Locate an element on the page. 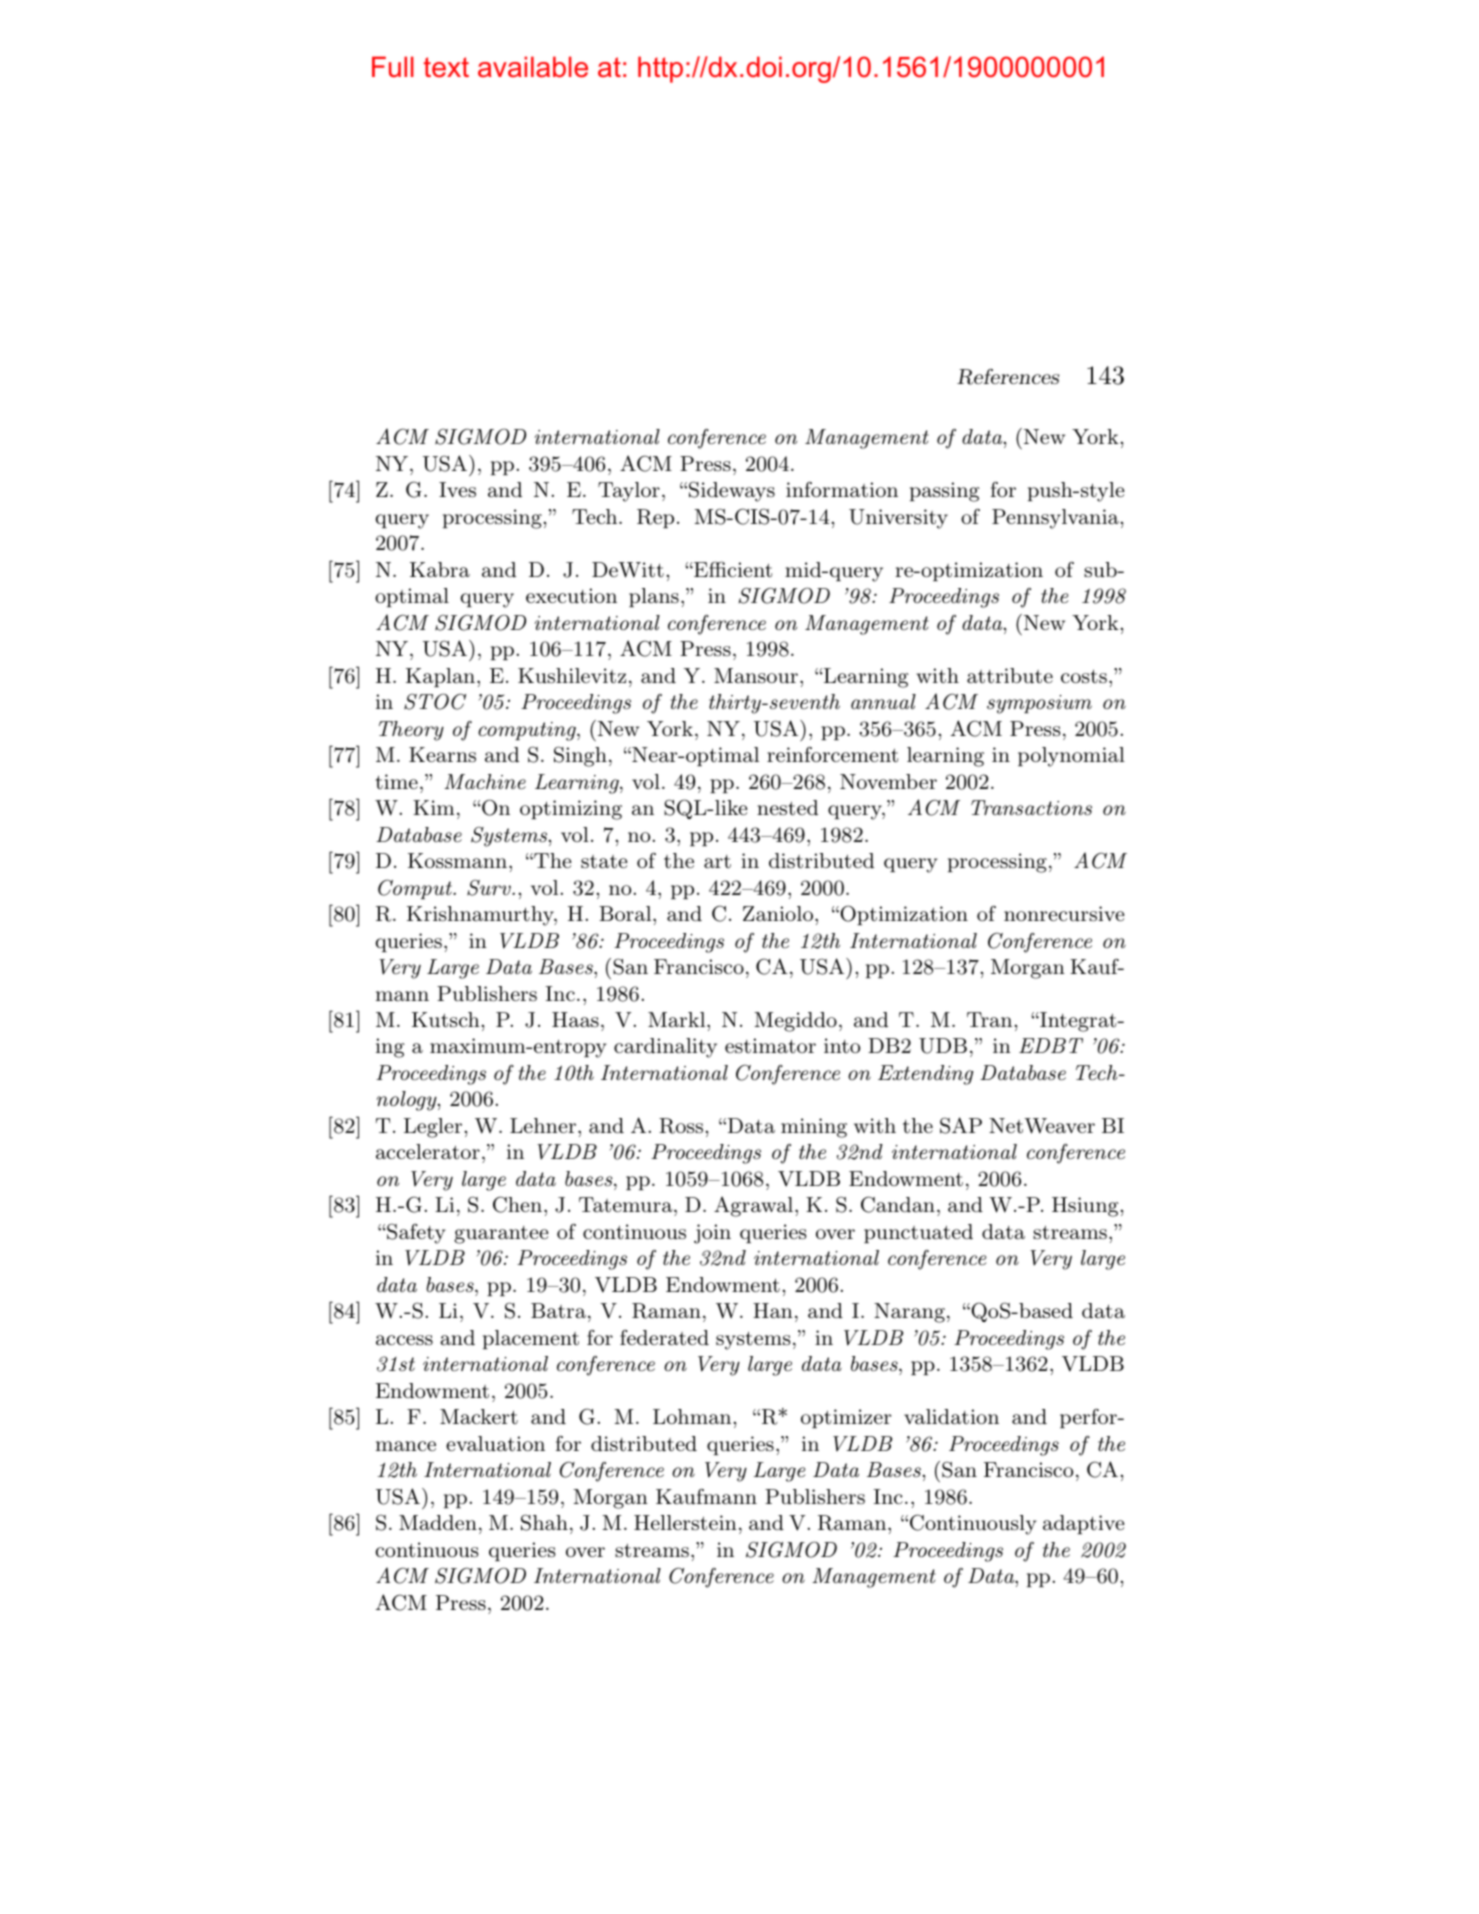  SAP is located at coordinates (961, 1125).
